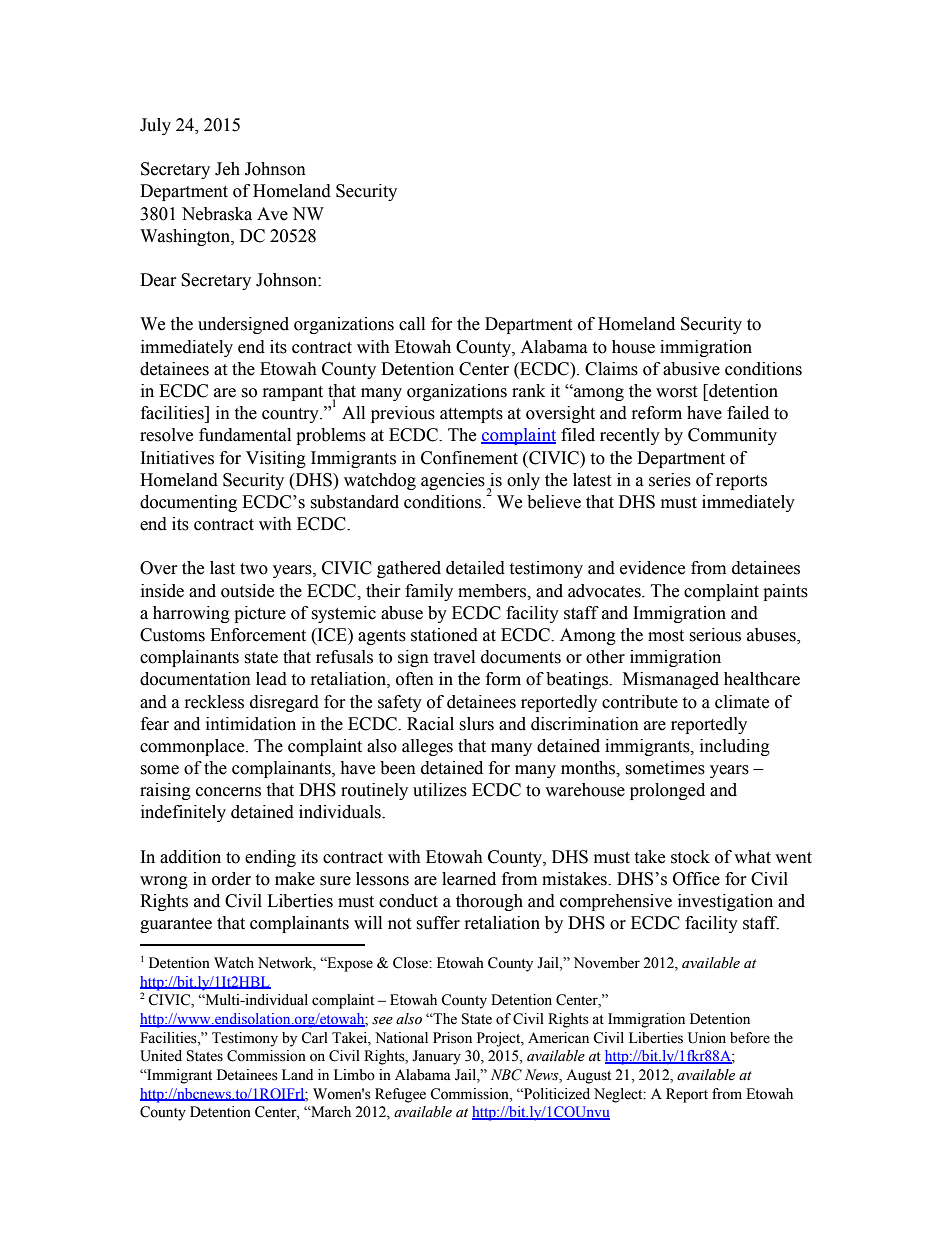 The width and height of the page is (952, 1233). I want to click on January, so click(436, 1057).
